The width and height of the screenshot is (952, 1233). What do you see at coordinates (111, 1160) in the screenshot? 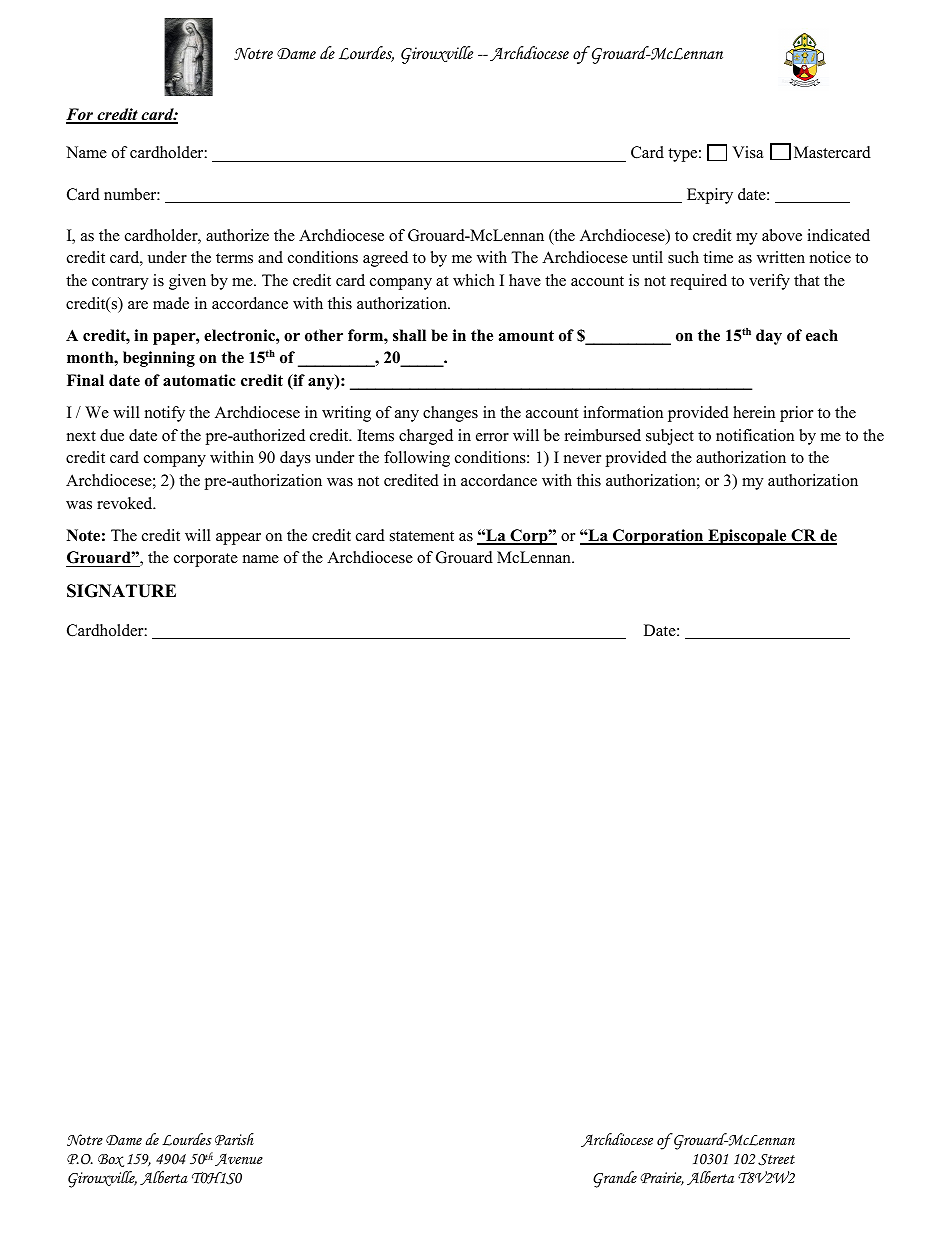
I see `Box` at bounding box center [111, 1160].
